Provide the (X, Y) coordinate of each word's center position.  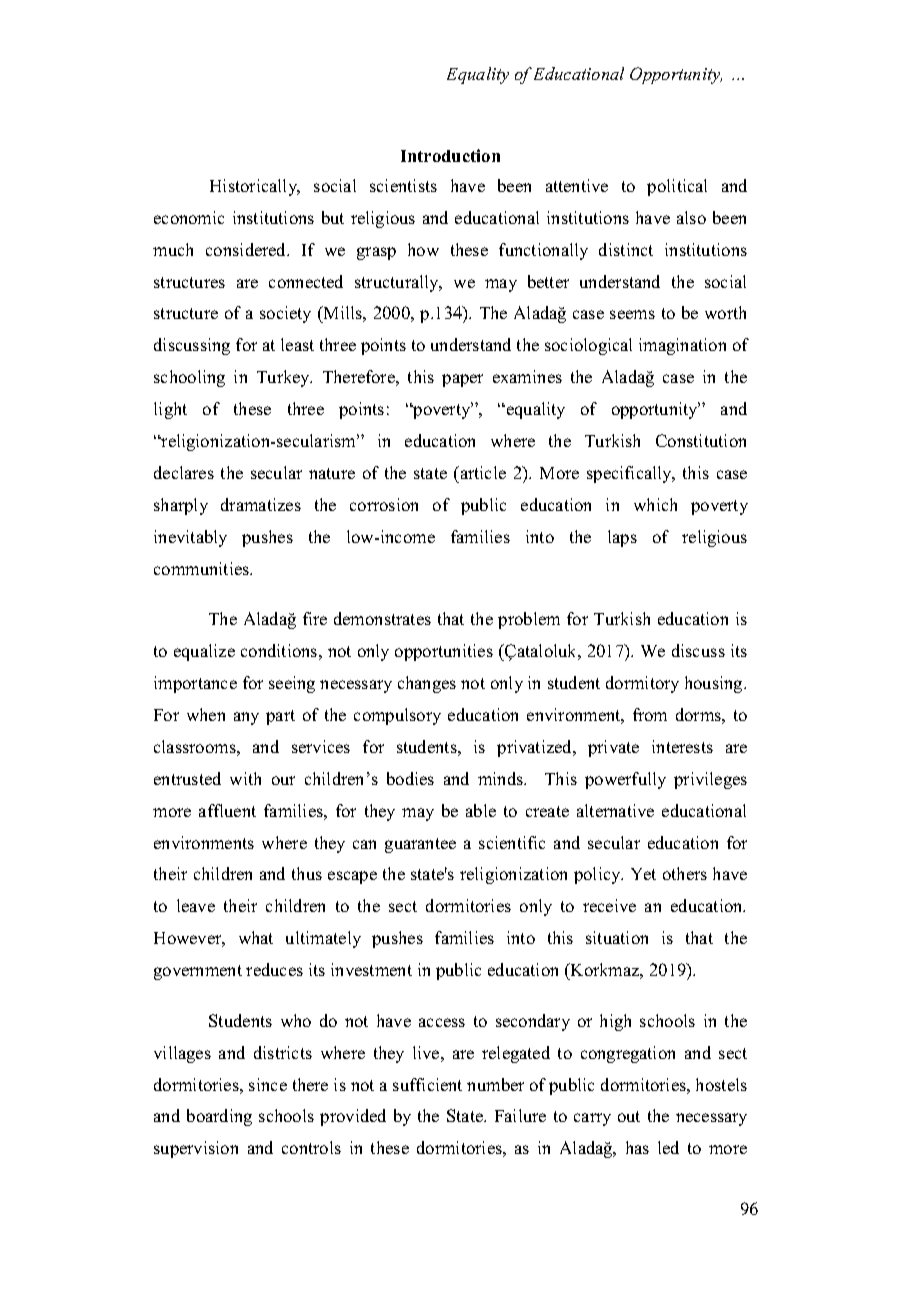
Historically (255, 187)
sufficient (427, 1084)
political (677, 187)
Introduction (450, 155)
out (629, 1116)
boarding (219, 1117)
